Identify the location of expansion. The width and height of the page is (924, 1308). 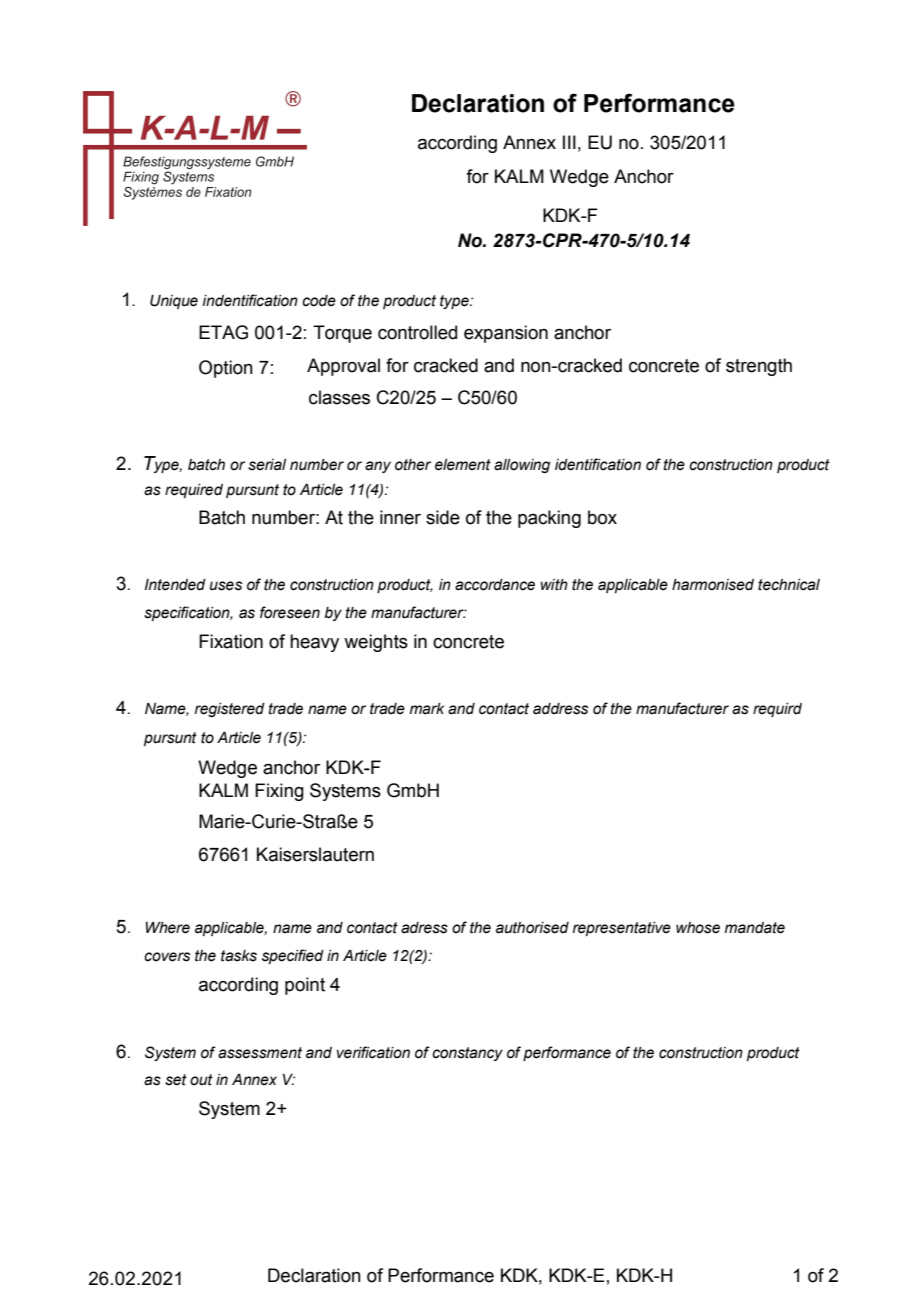
(506, 334).
